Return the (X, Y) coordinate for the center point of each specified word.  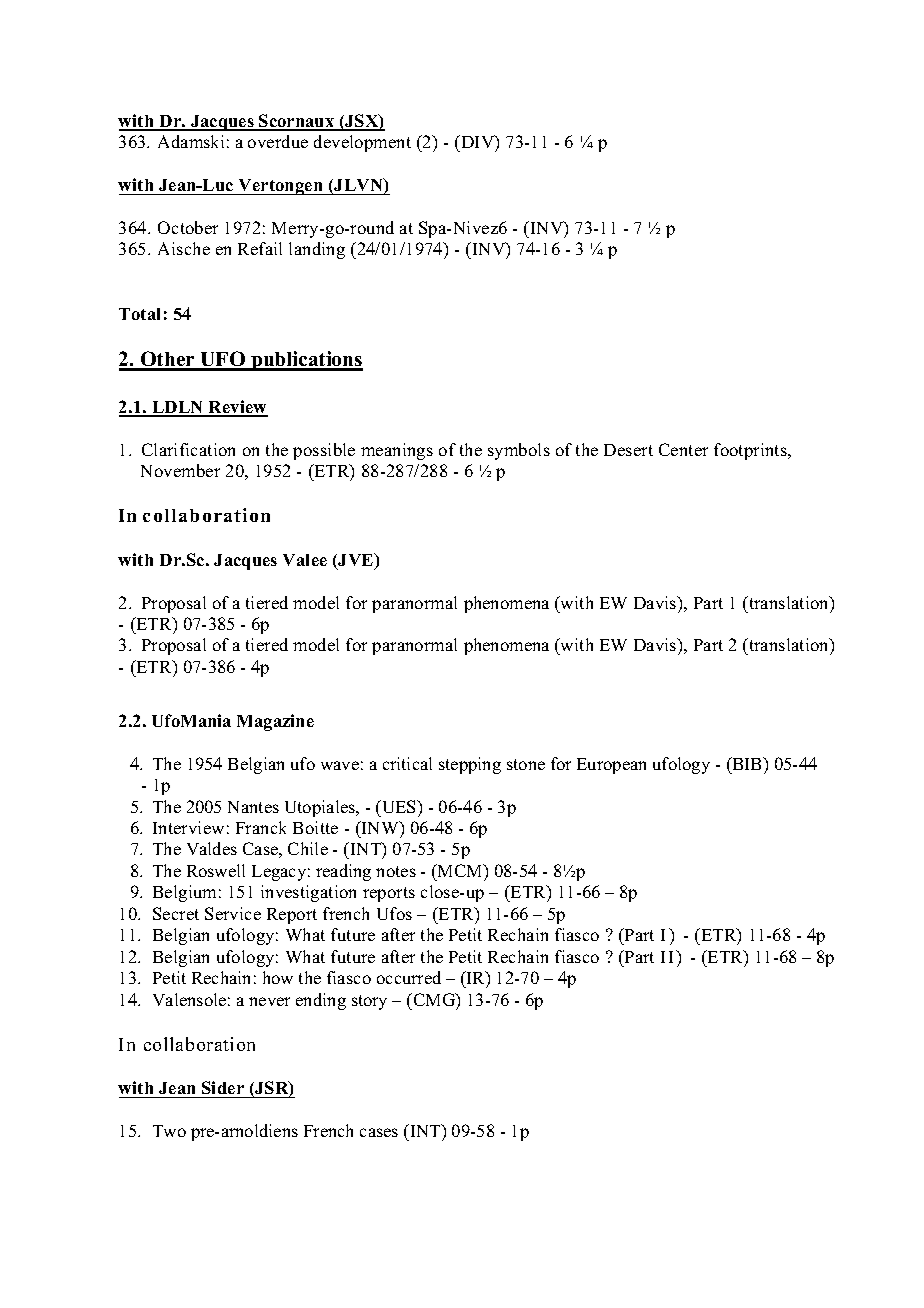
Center (683, 449)
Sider (223, 1087)
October (188, 227)
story (369, 1002)
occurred (409, 977)
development (362, 143)
